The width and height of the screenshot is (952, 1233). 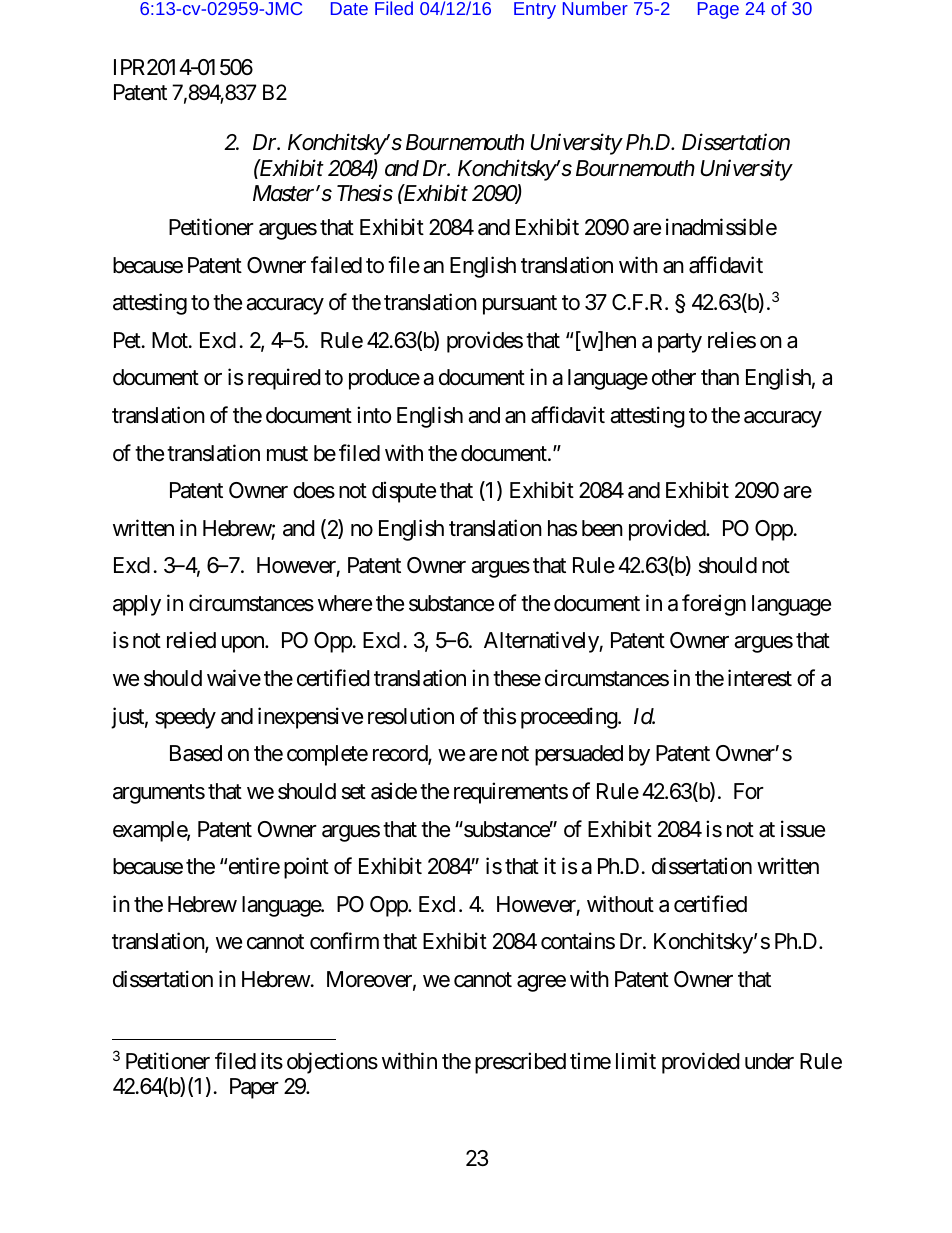 I want to click on Date, so click(x=349, y=8).
